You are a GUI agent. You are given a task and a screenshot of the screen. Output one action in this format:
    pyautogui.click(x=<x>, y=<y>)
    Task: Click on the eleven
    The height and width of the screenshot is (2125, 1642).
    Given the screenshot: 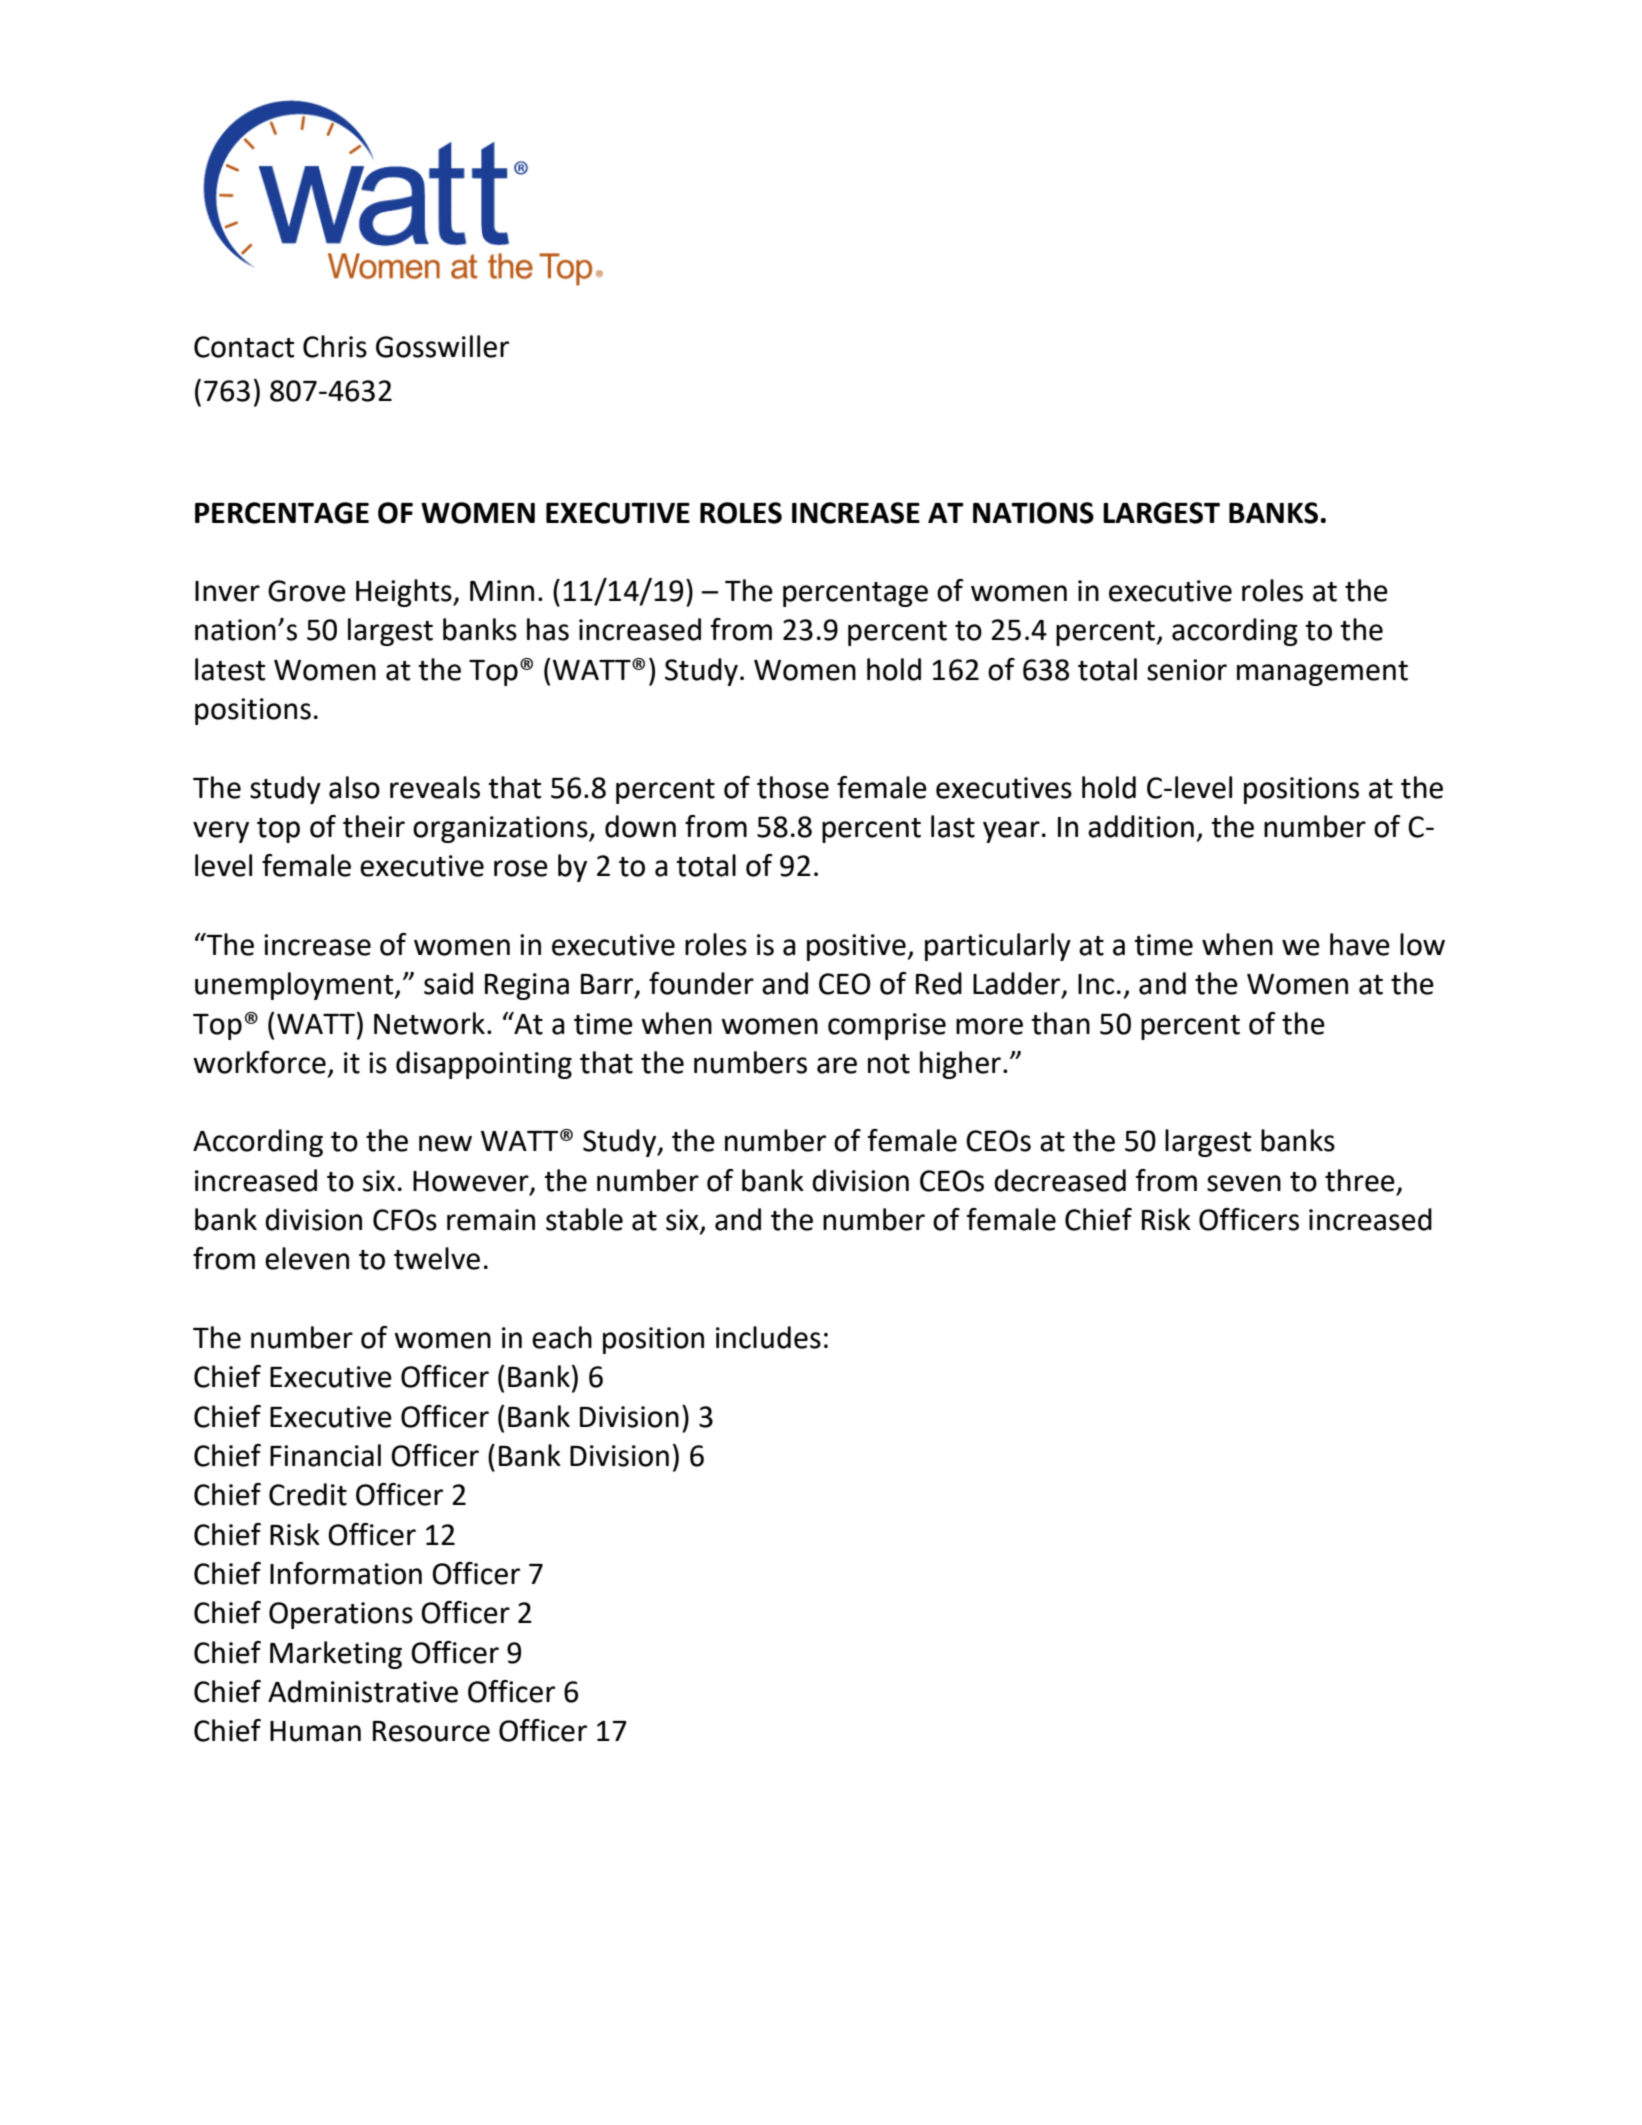 What is the action you would take?
    pyautogui.click(x=307, y=1258)
